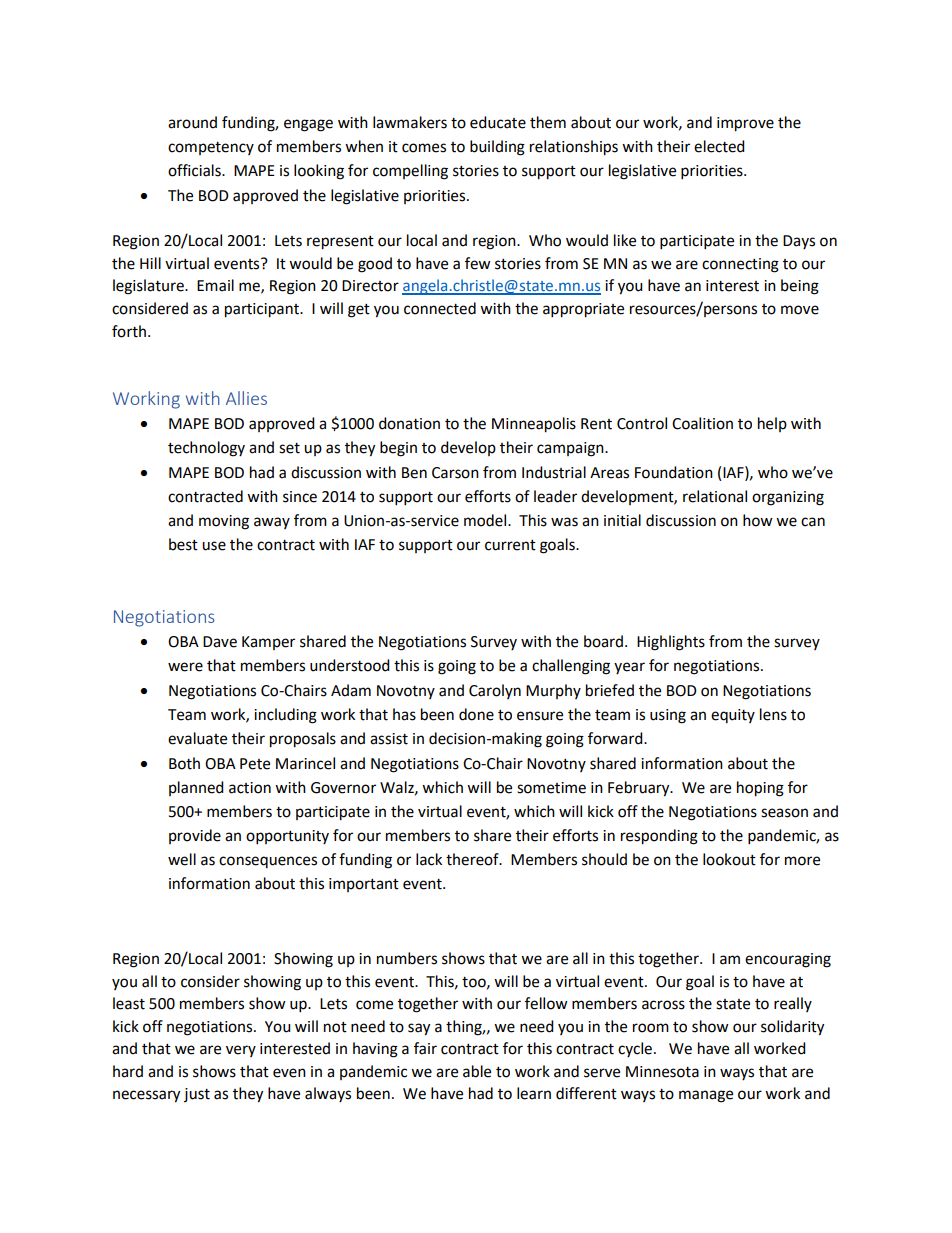 The image size is (952, 1233). I want to click on relational, so click(715, 496).
